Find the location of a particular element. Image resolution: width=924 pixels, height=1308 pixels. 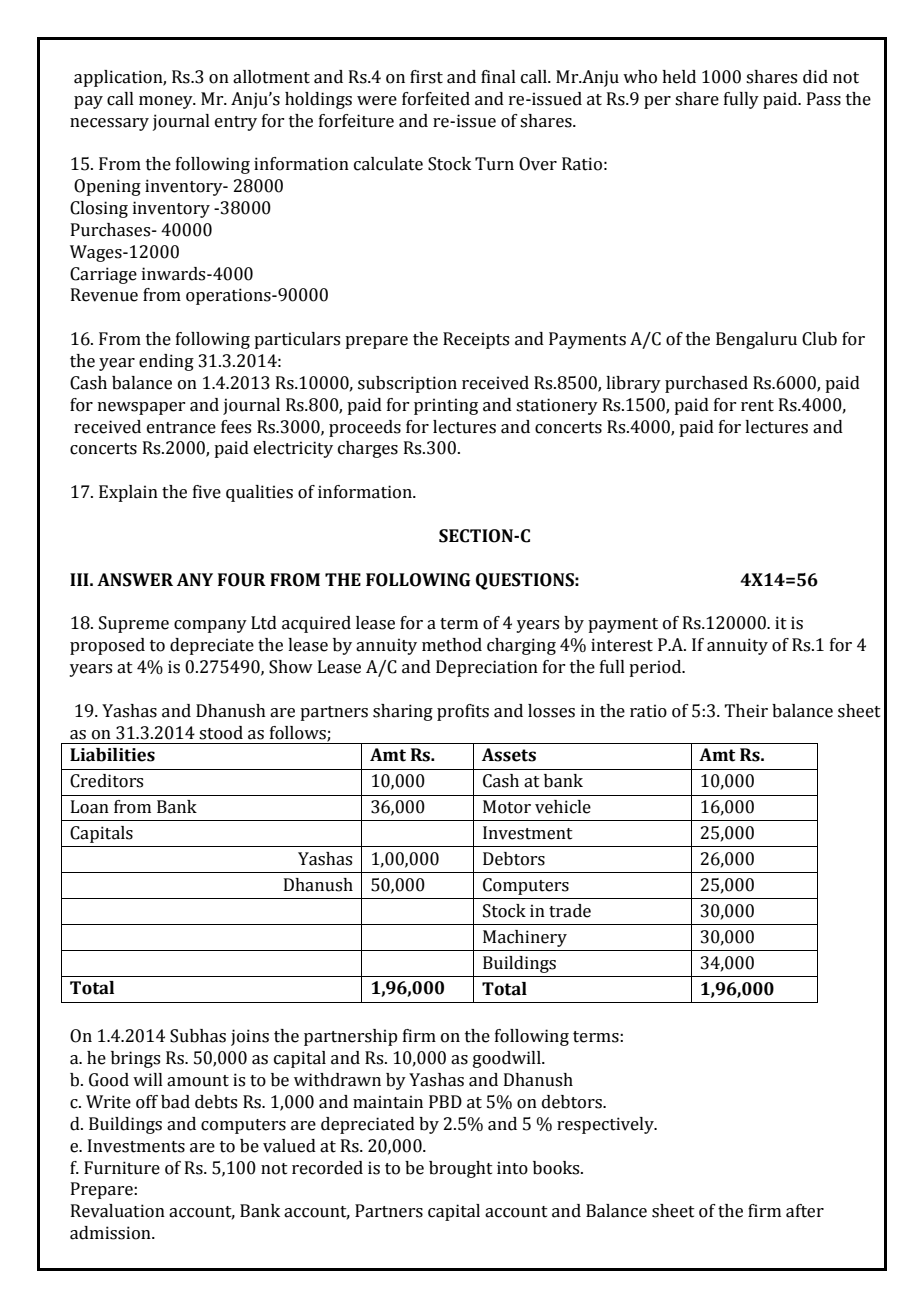

money is located at coordinates (167, 102).
